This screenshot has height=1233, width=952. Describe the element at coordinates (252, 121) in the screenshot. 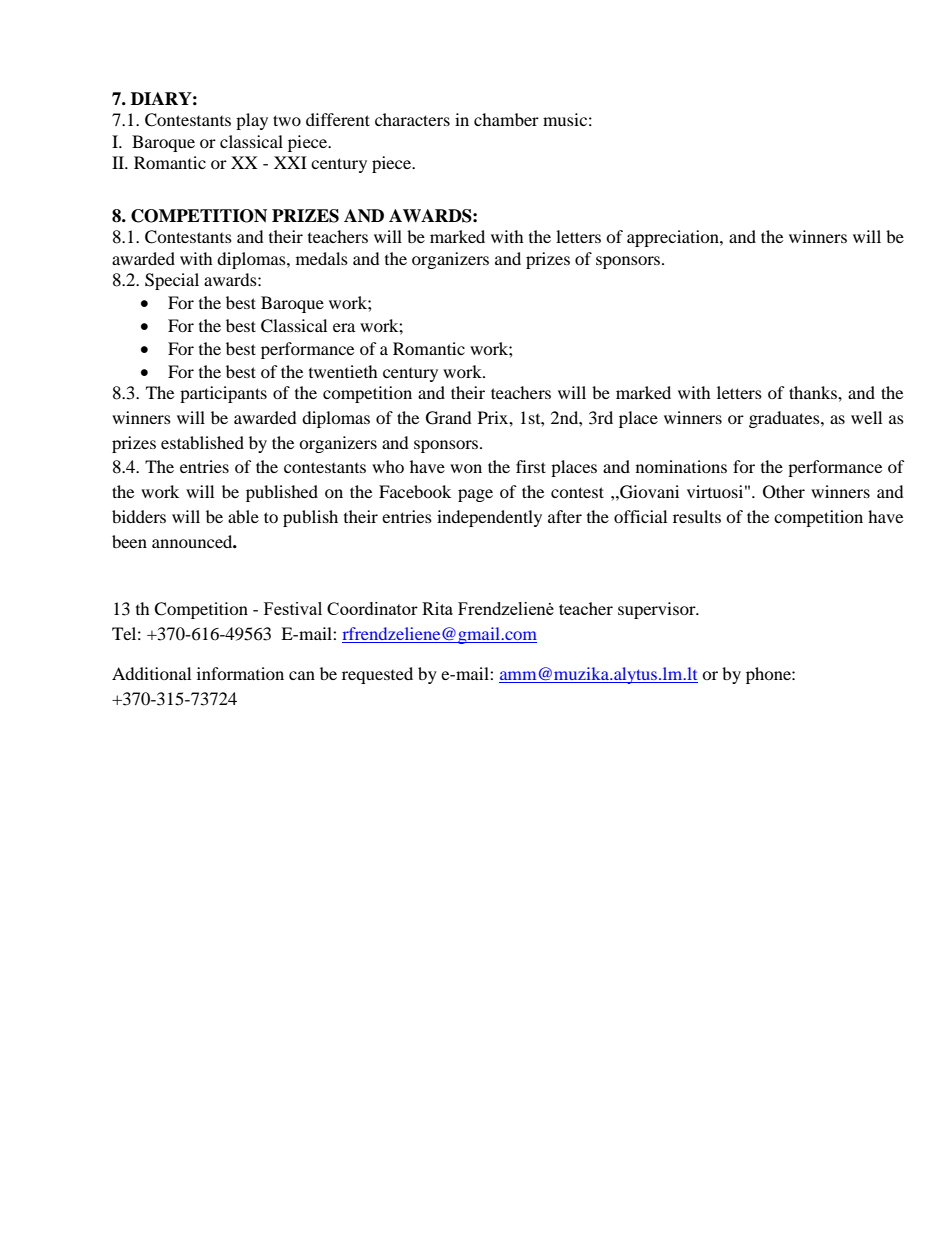

I see `play` at that location.
